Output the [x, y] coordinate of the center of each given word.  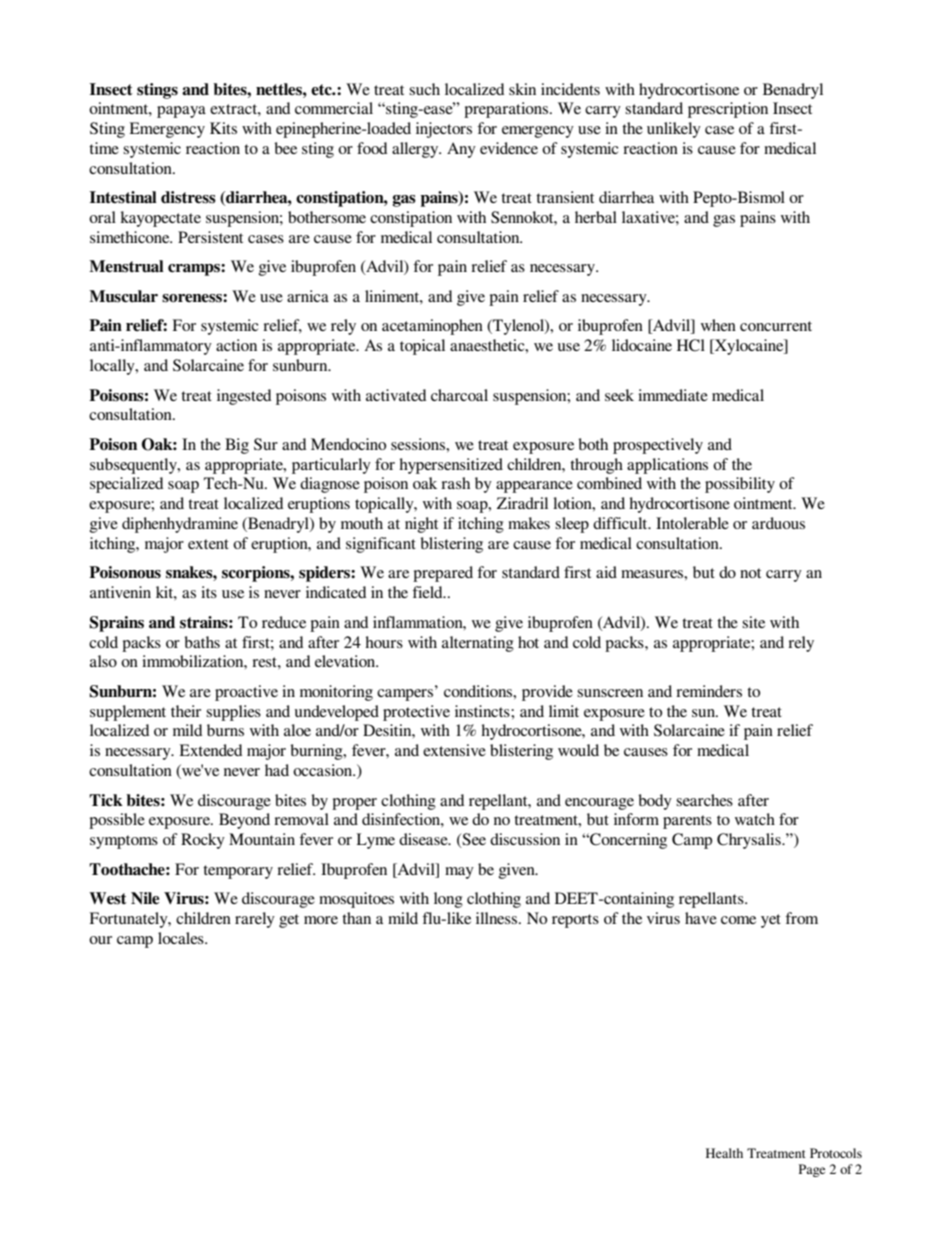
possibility [740, 485]
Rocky [203, 841]
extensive [454, 750]
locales [182, 938]
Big [237, 446]
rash [455, 483]
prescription [728, 110]
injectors [444, 130]
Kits [223, 128]
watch [755, 819]
